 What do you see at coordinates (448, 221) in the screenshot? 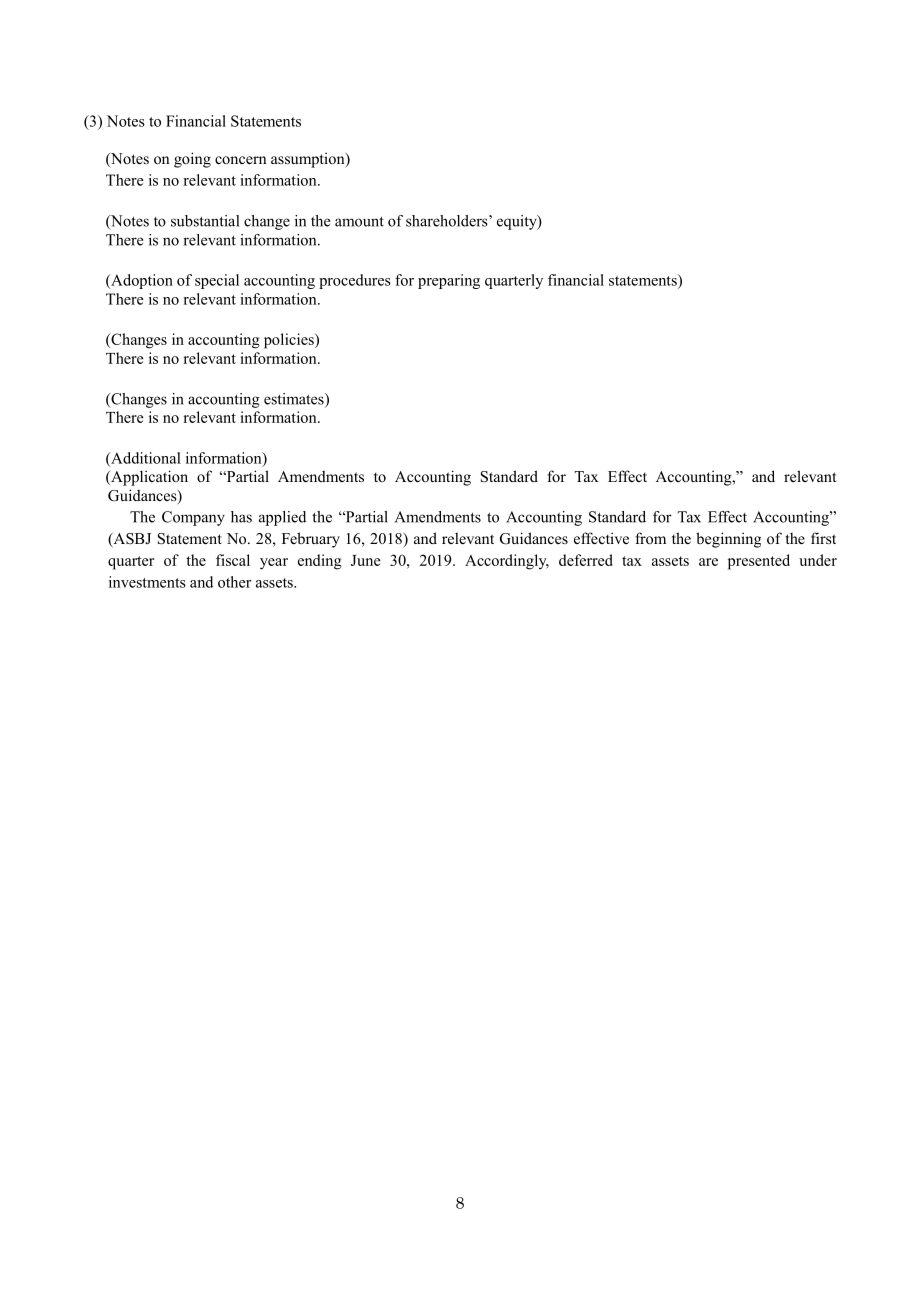
I see `shareholders` at bounding box center [448, 221].
